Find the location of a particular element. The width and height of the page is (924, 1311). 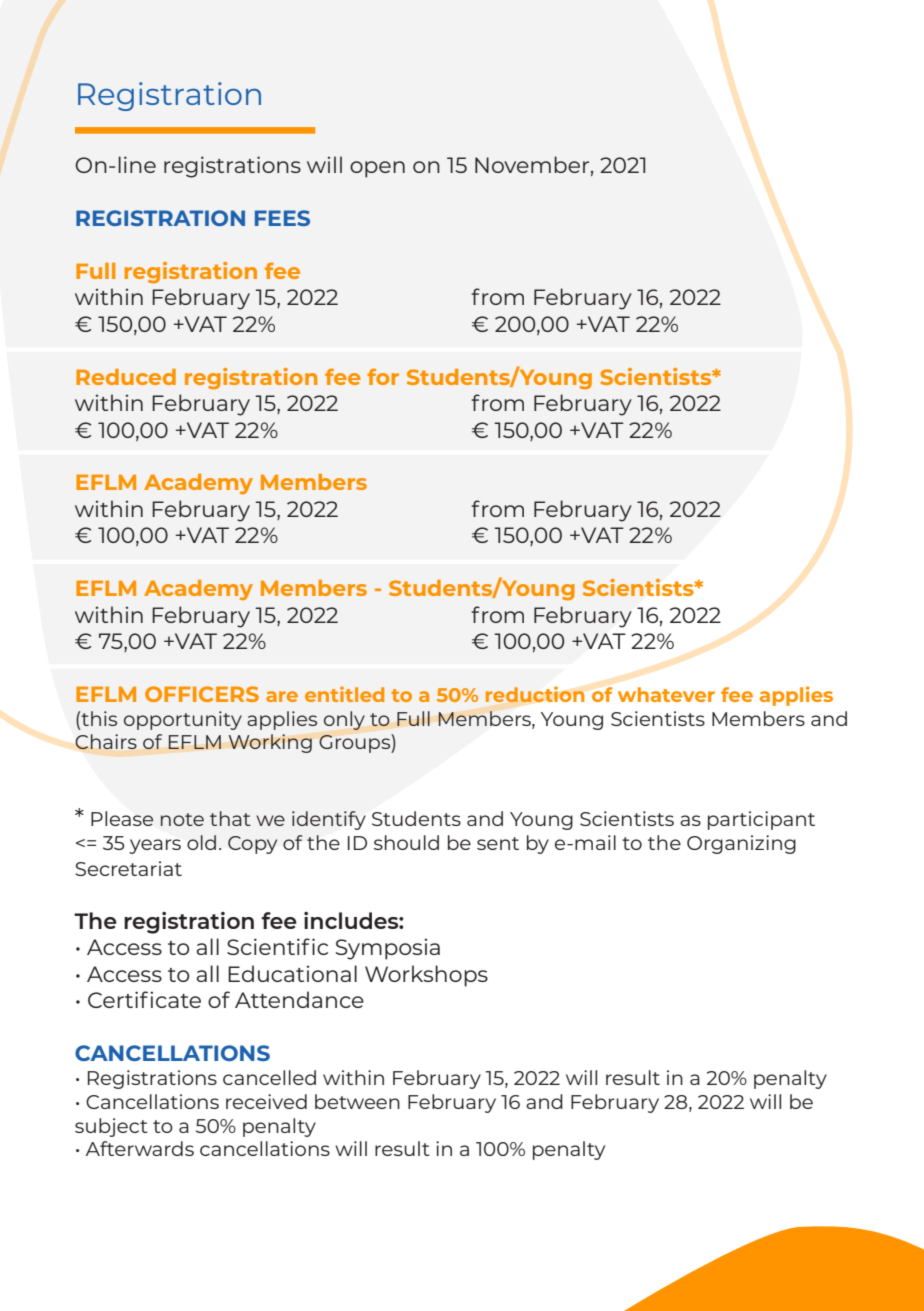

whatever is located at coordinates (666, 694).
